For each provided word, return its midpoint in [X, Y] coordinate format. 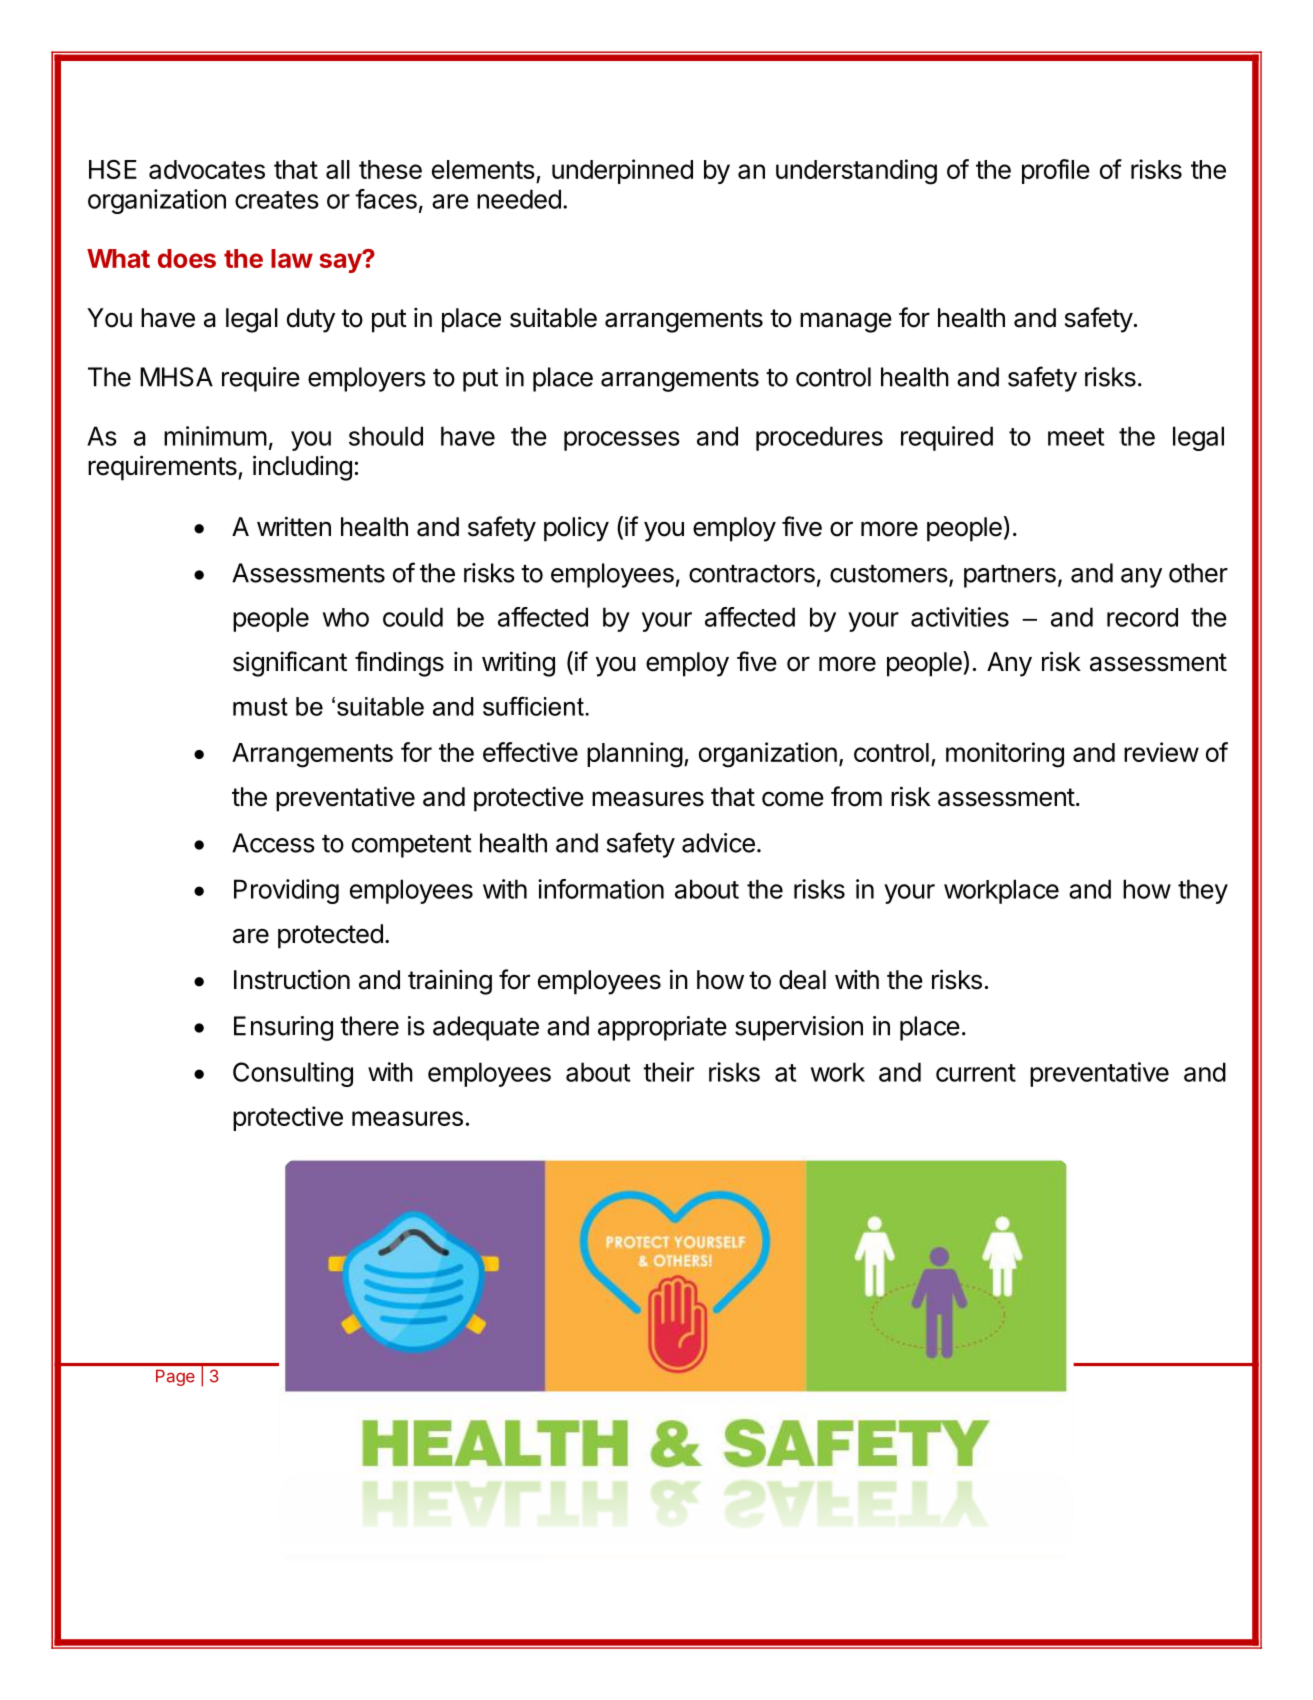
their [668, 1072]
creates [277, 200]
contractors [752, 574]
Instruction [292, 979]
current [976, 1073]
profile [1056, 171]
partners [1010, 576]
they [1203, 891]
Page [175, 1377]
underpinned [622, 171]
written [294, 526]
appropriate [662, 1028]
